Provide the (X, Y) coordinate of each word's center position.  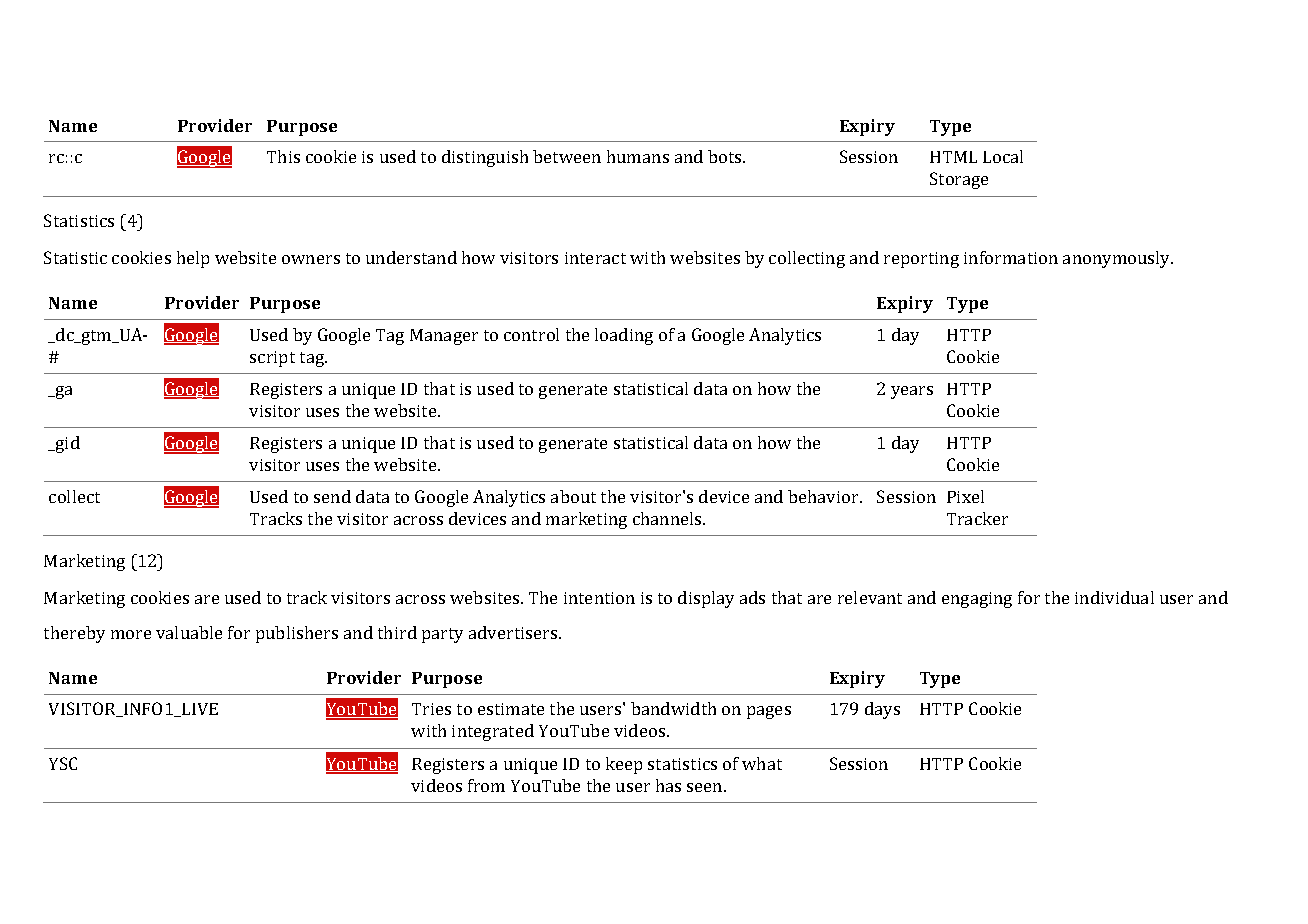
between (567, 156)
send (332, 496)
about (573, 496)
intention (599, 598)
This (283, 156)
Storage (959, 180)
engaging (977, 600)
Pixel (965, 496)
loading (624, 336)
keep (624, 765)
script (272, 359)
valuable (189, 632)
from (486, 785)
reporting (921, 260)
